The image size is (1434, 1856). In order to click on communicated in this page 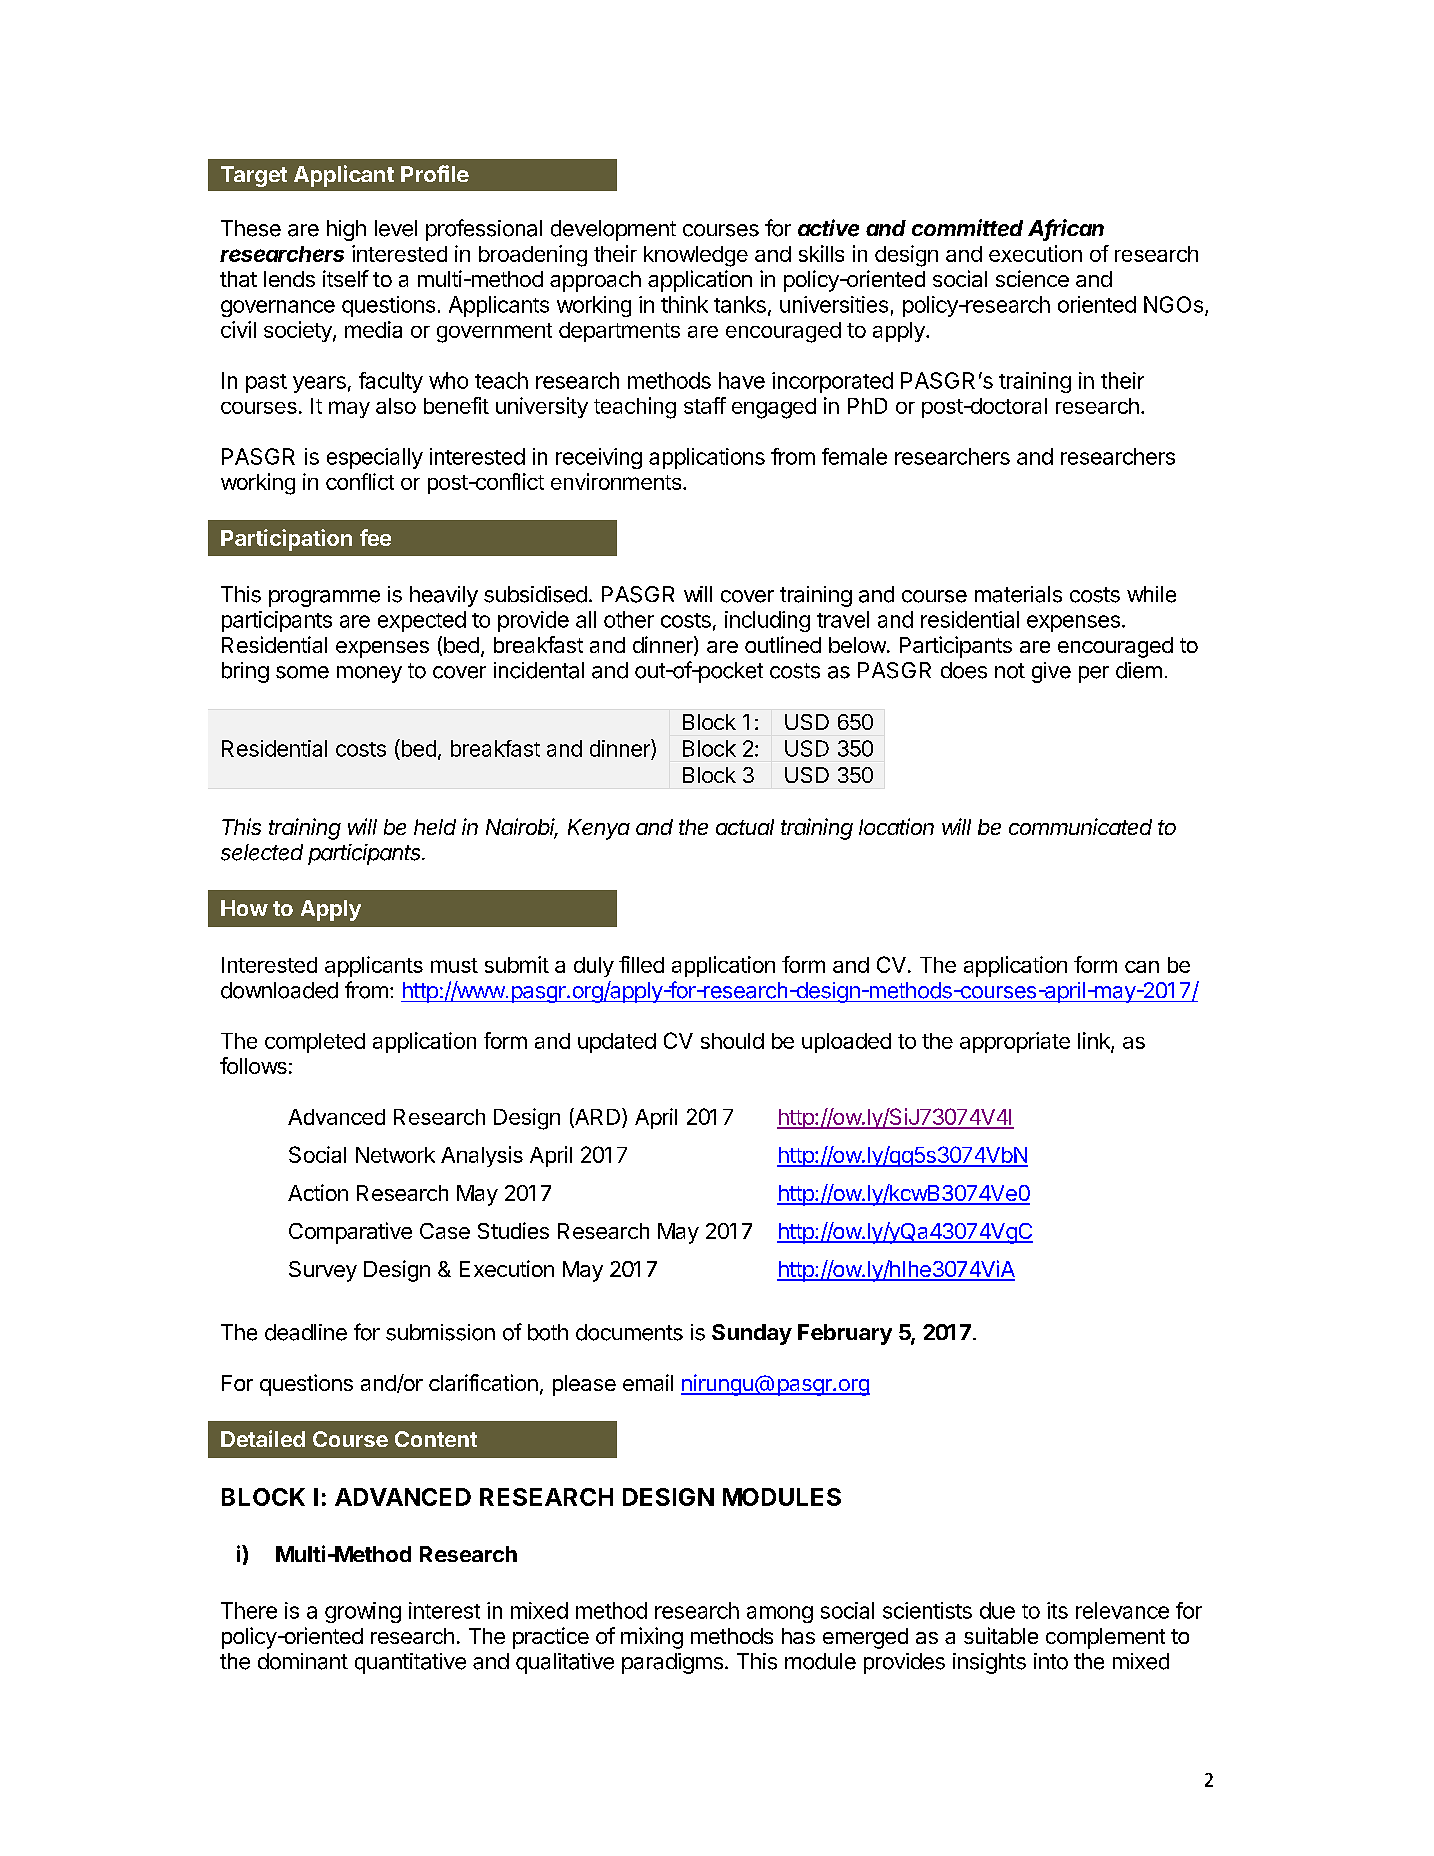, I will do `click(1080, 826)`.
